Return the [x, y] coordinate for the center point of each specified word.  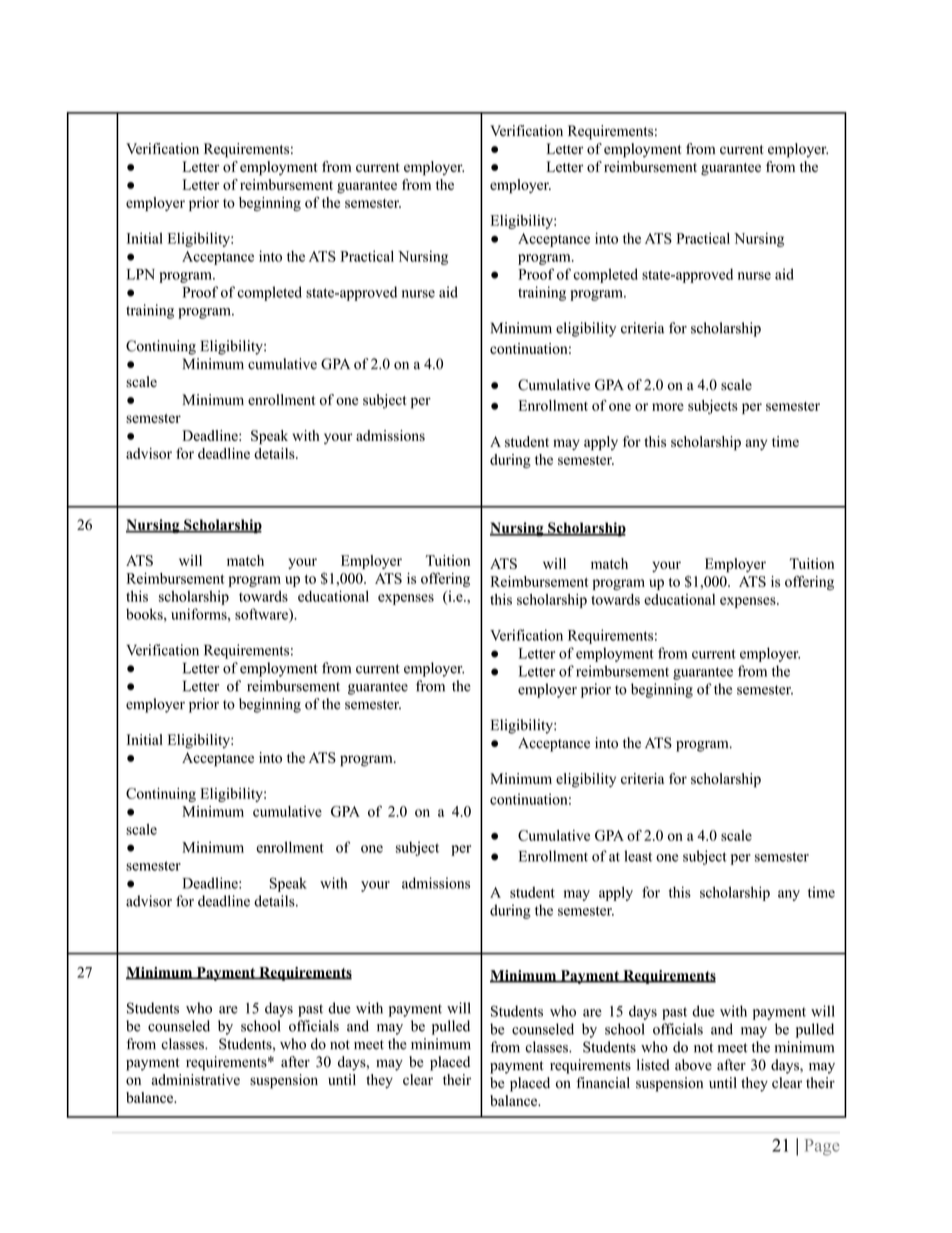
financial [603, 1083]
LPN [141, 274]
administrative [196, 1079]
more [668, 407]
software [262, 615]
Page [822, 1147]
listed [653, 1065]
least [638, 856]
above [693, 1065]
